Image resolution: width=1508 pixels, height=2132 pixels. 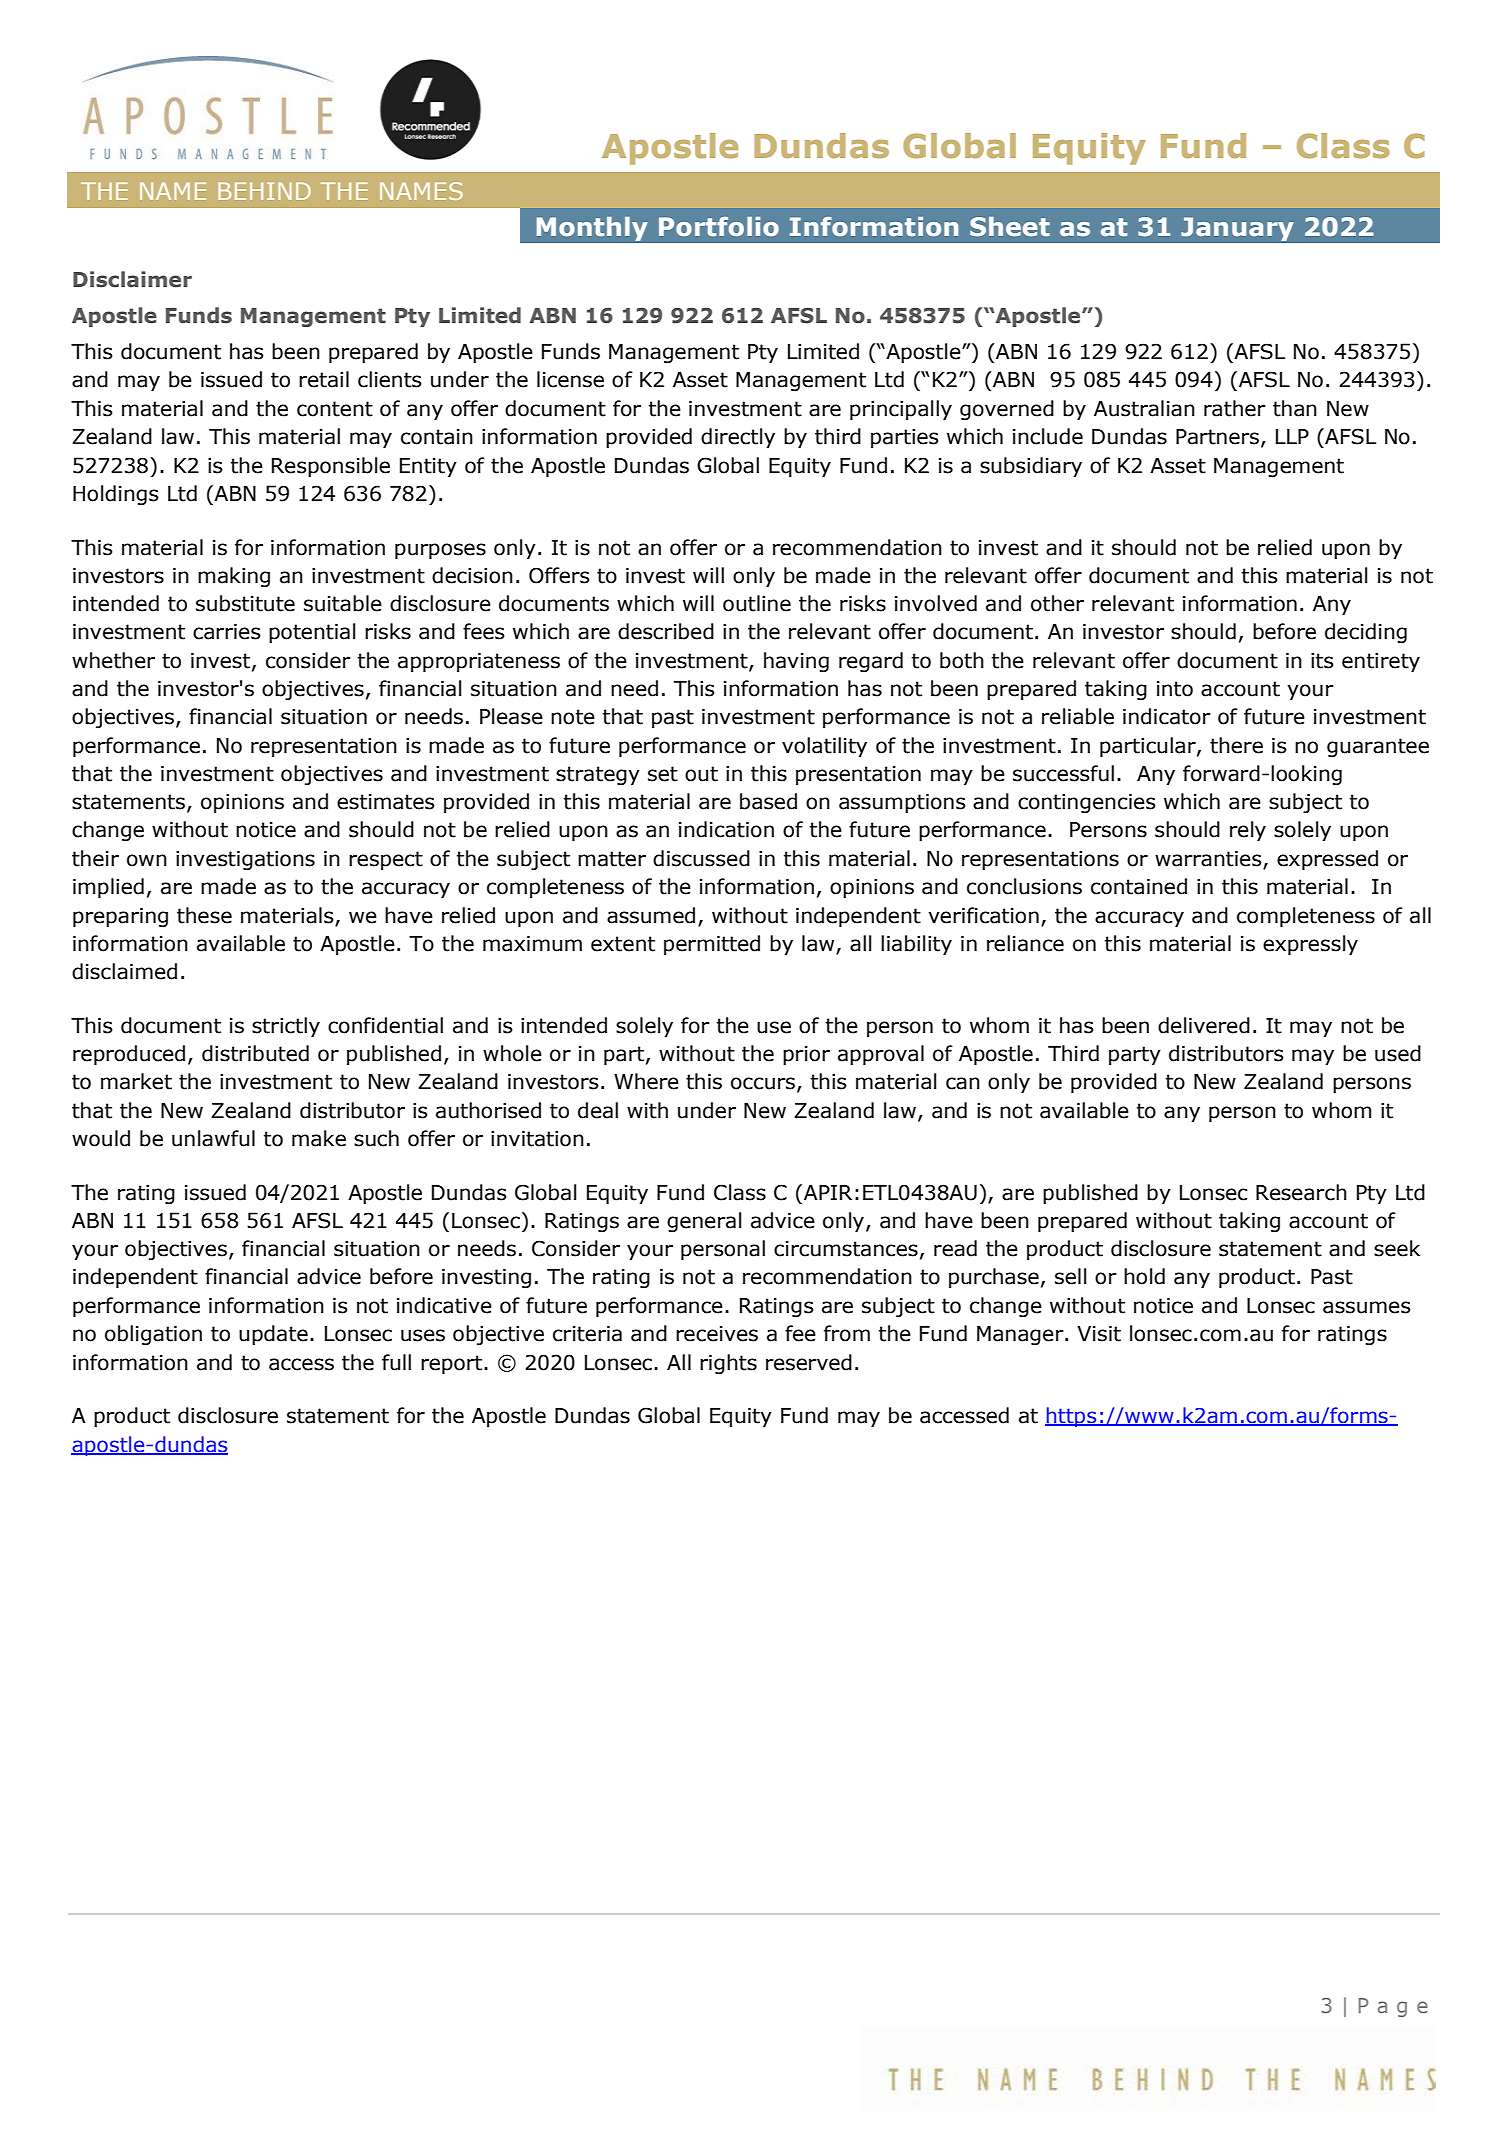 I want to click on having, so click(x=796, y=662).
